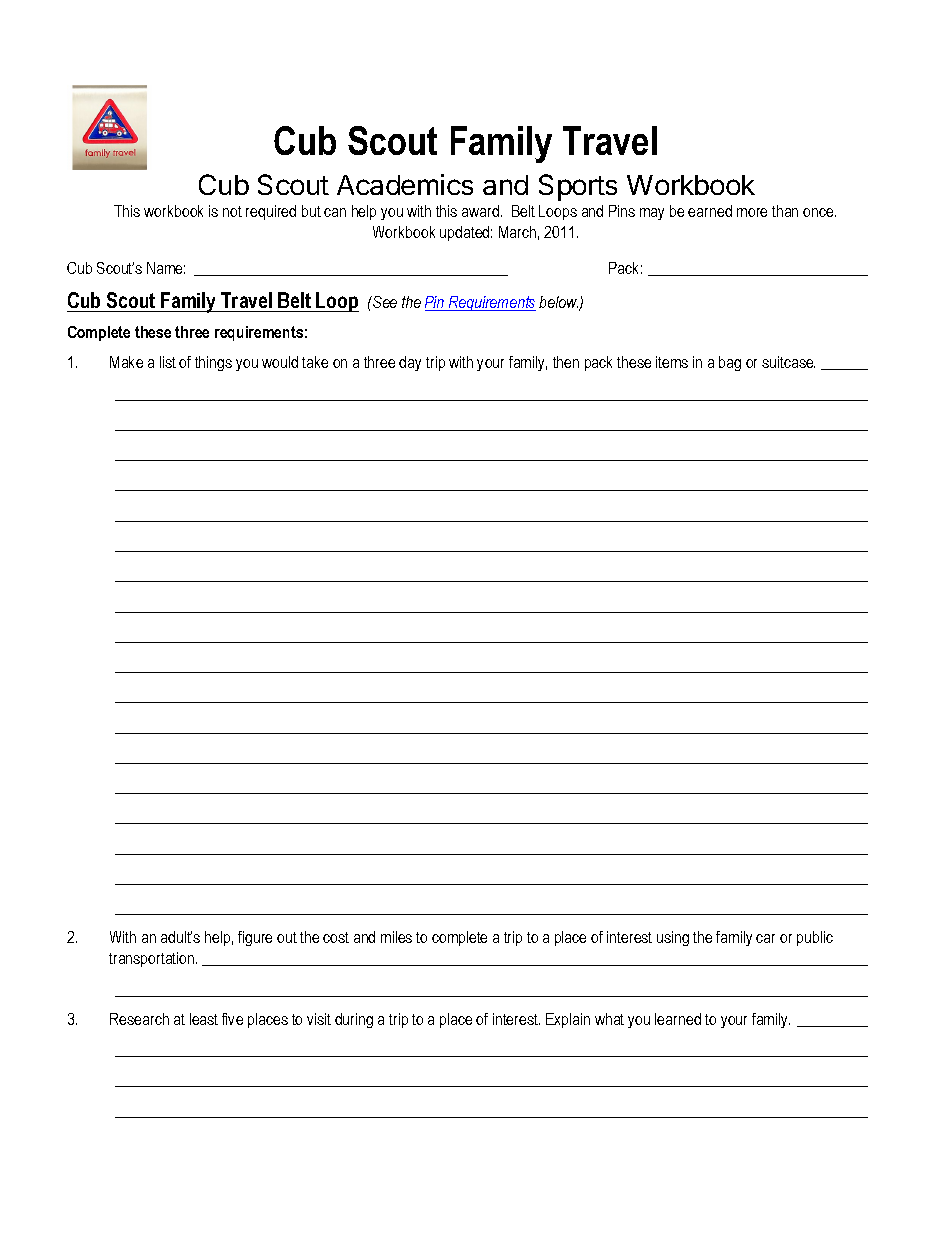 The image size is (952, 1233). Describe the element at coordinates (280, 362) in the screenshot. I see `would` at that location.
